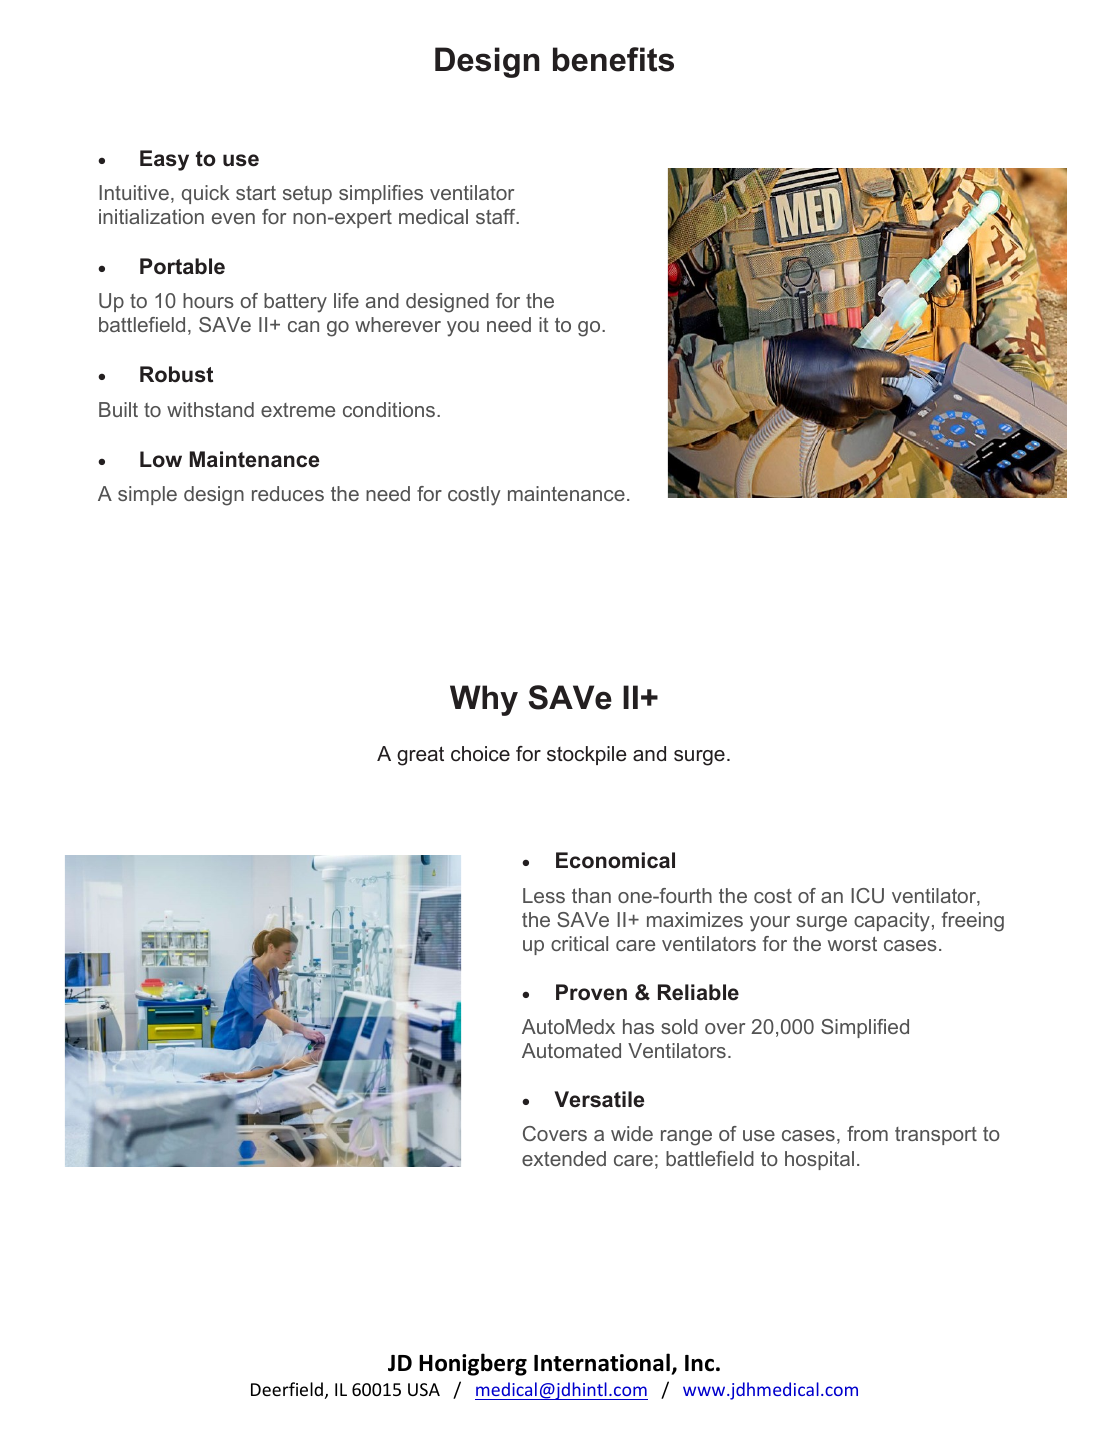  Describe the element at coordinates (613, 59) in the document. I see `benefits` at that location.
